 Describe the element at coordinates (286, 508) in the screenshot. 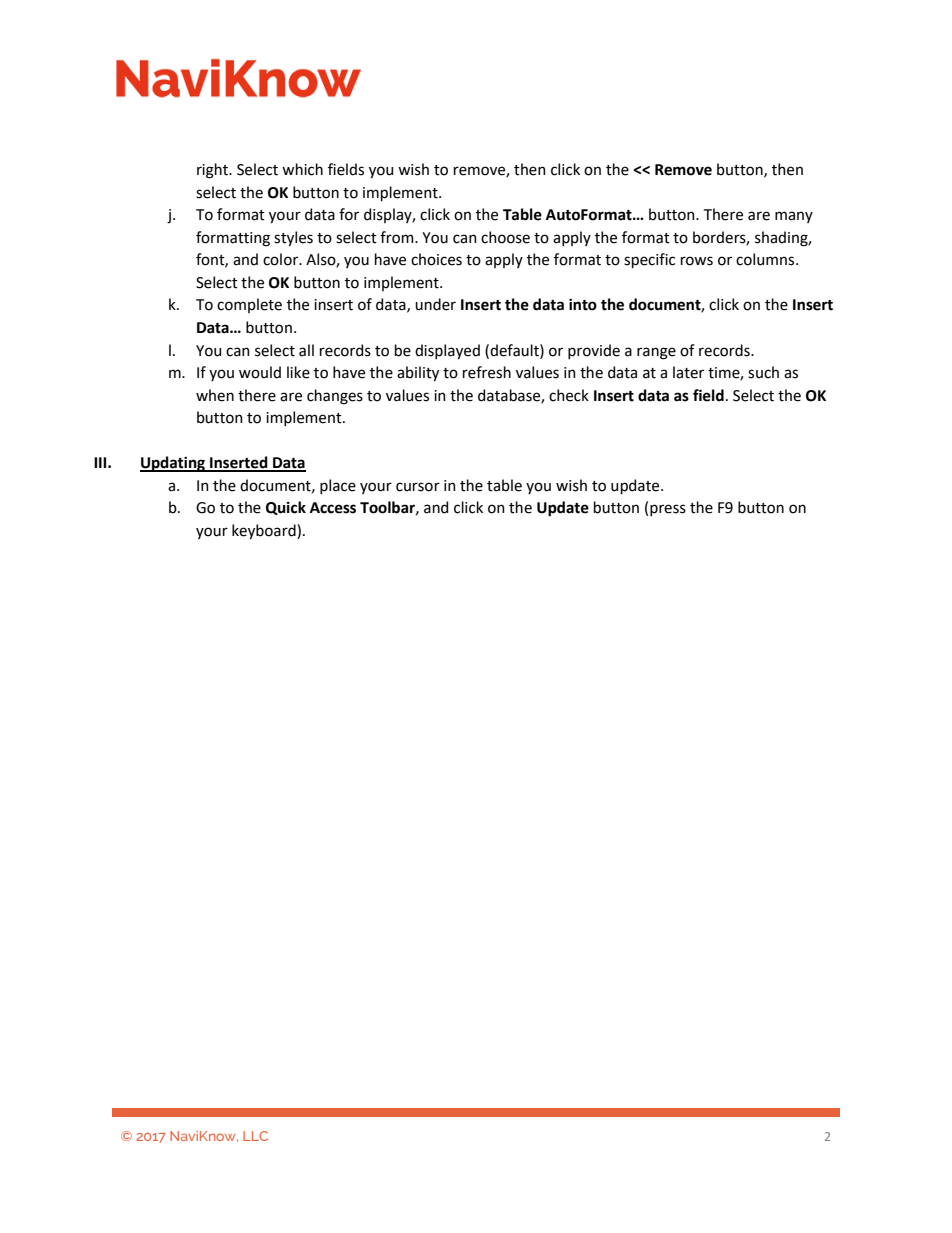

I see `Quick` at that location.
